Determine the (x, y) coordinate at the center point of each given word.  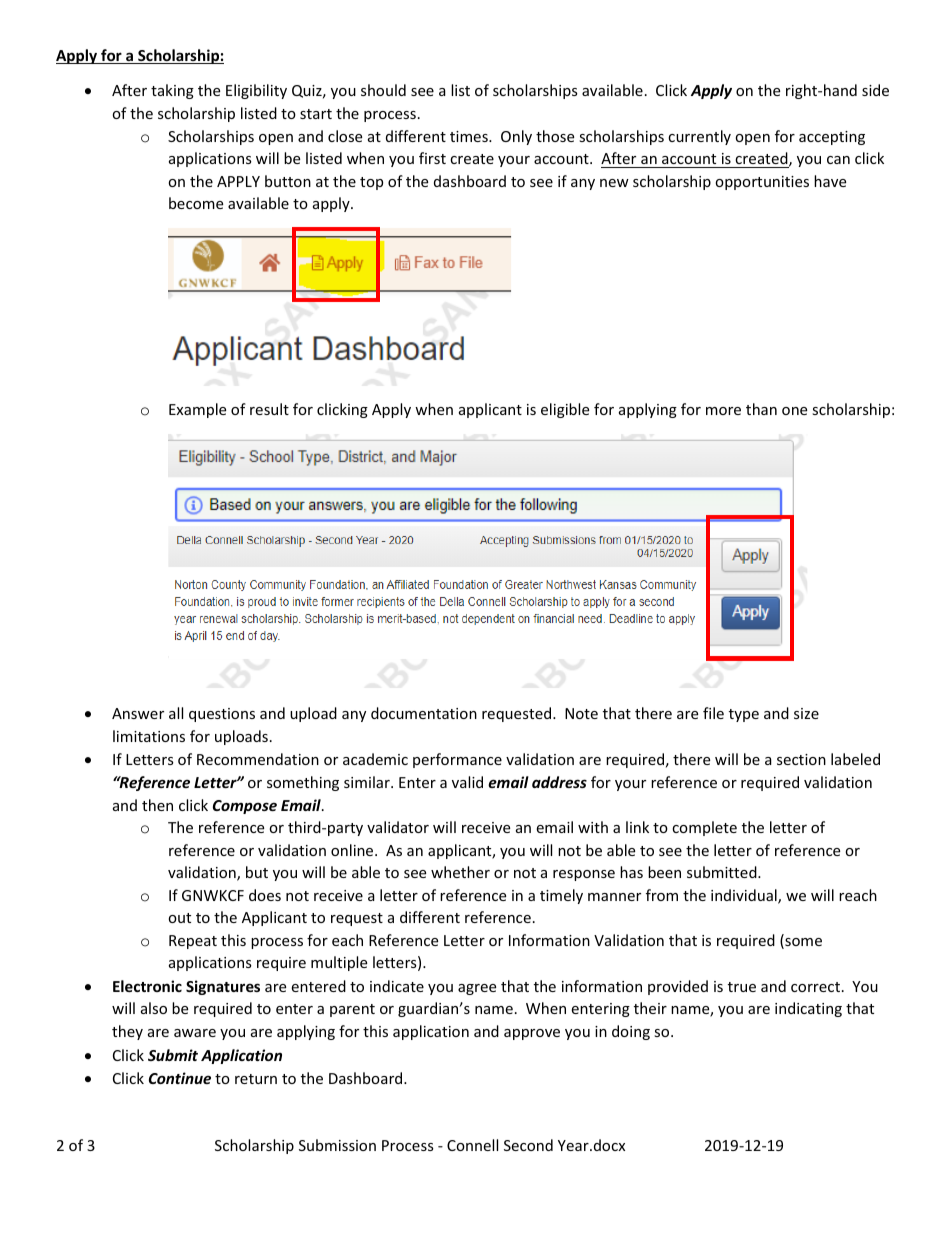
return (256, 1079)
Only (516, 137)
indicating (808, 1009)
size (806, 713)
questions (222, 715)
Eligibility (256, 91)
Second (528, 1145)
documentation (424, 713)
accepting (832, 138)
